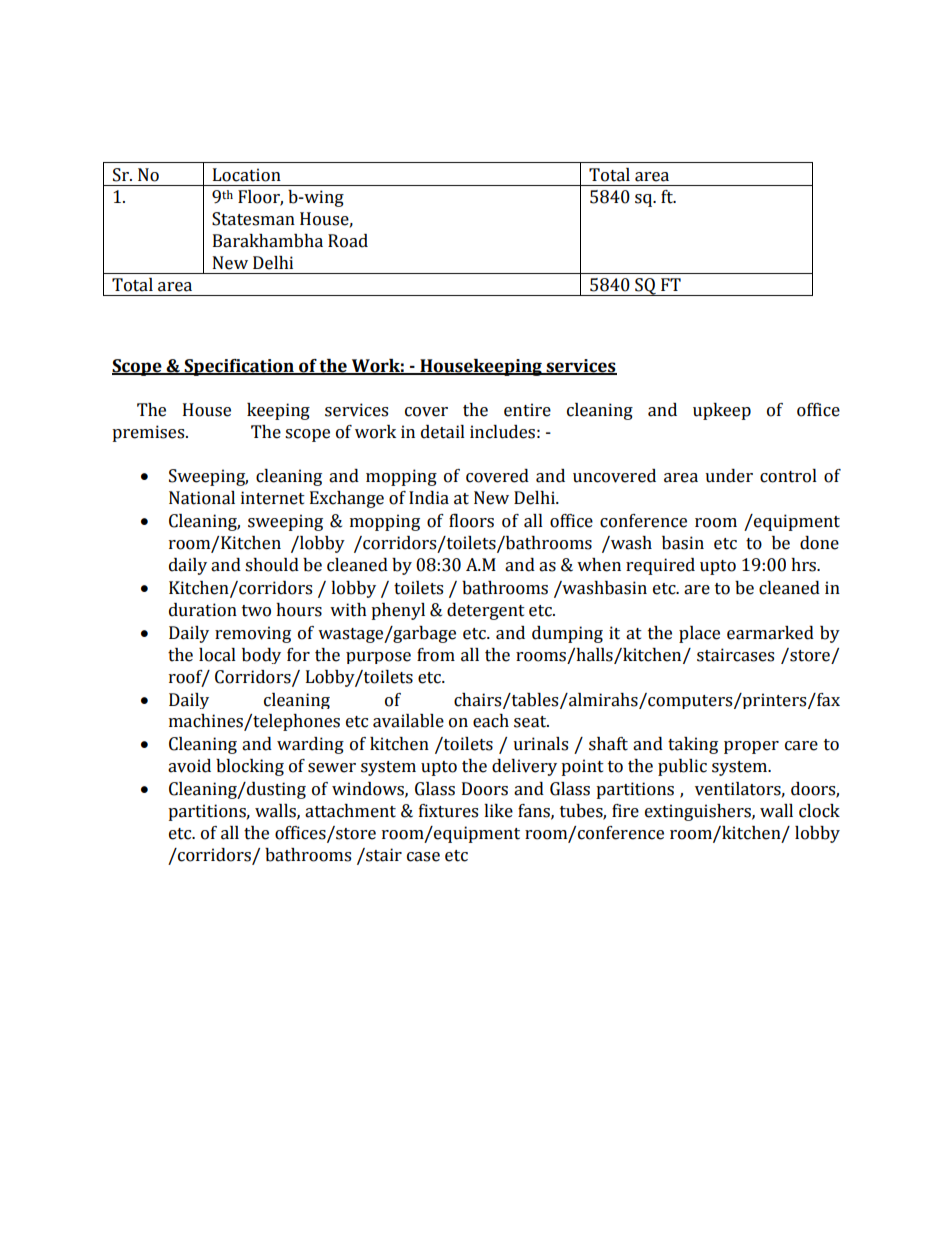  Describe the element at coordinates (498, 811) in the screenshot. I see `like` at that location.
